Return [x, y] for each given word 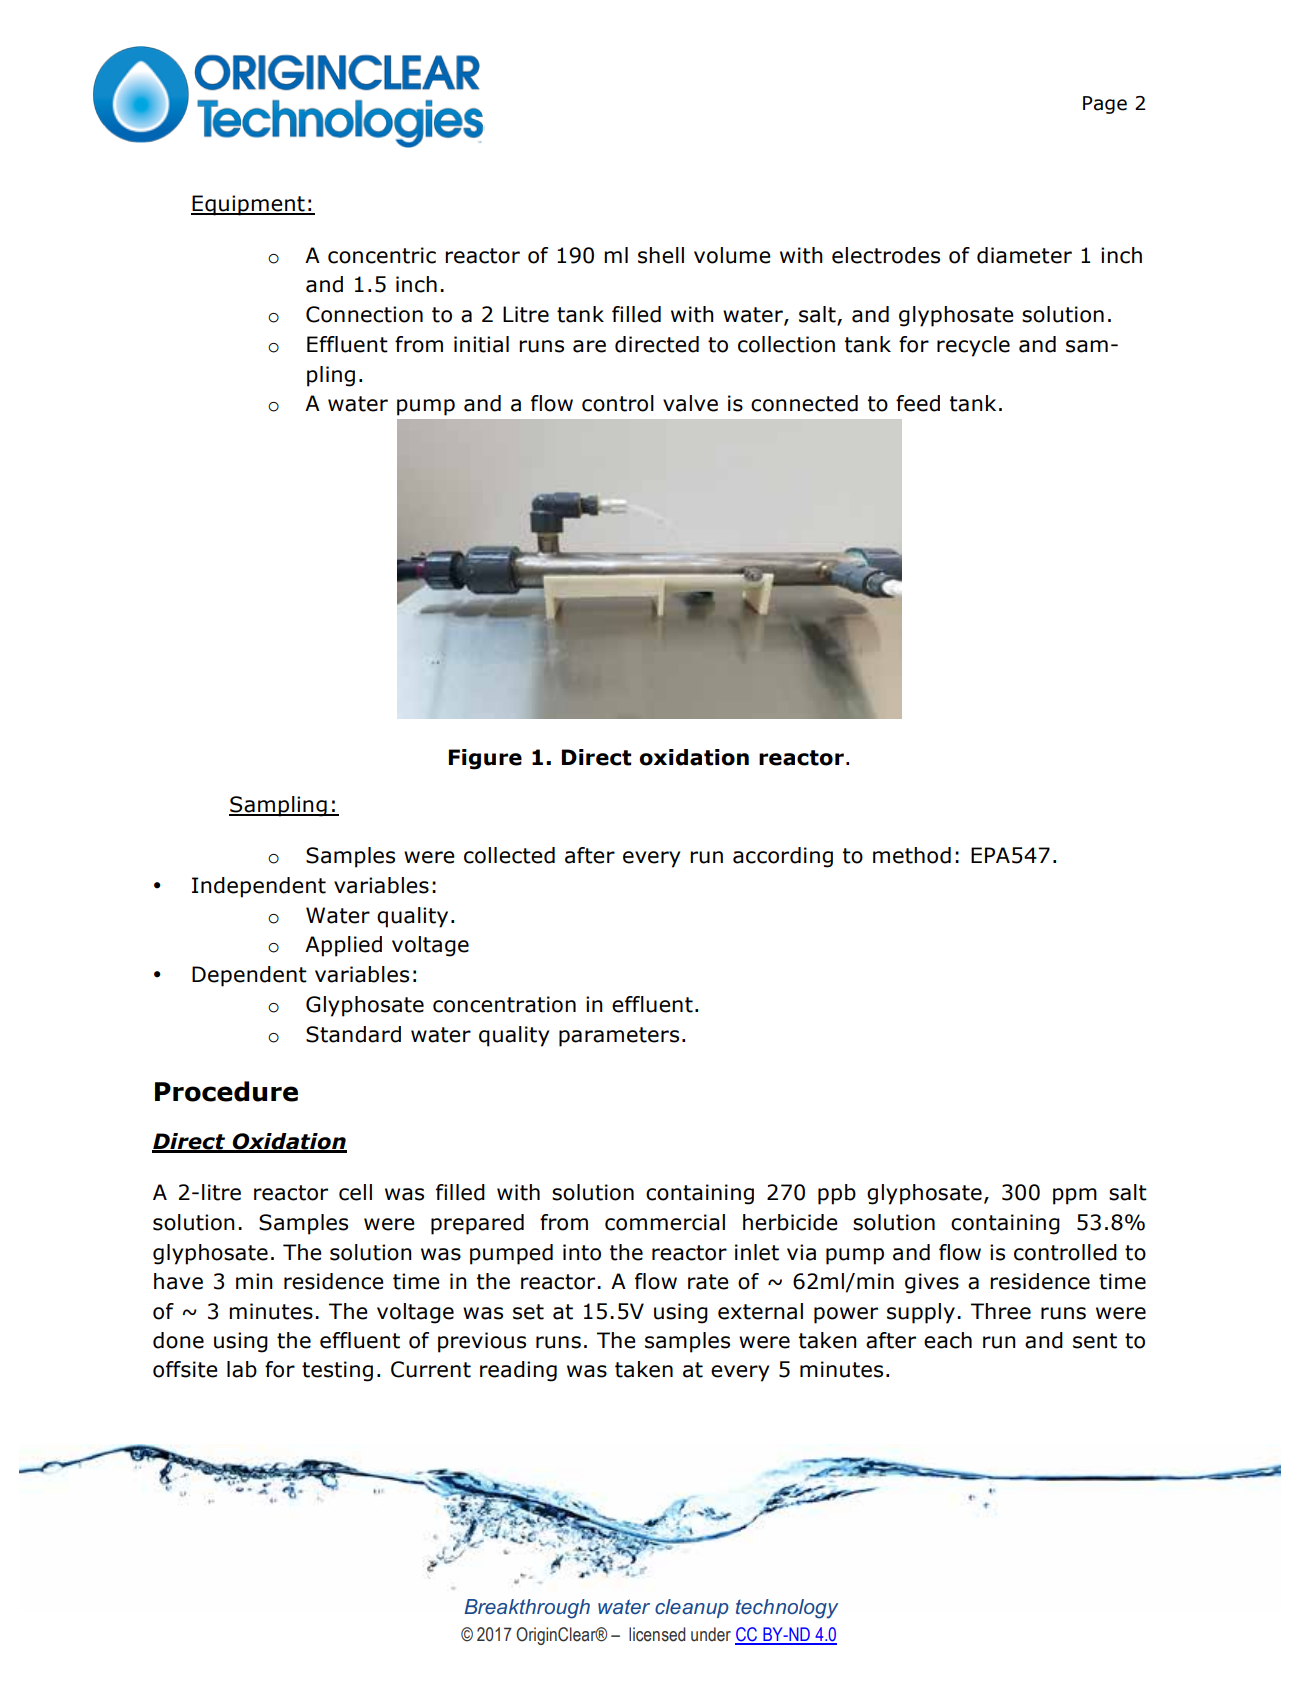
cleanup [692, 1608]
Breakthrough [527, 1609]
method [912, 855]
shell [661, 255]
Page [1105, 105]
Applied [343, 946]
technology [787, 1609]
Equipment [249, 205]
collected [509, 855]
